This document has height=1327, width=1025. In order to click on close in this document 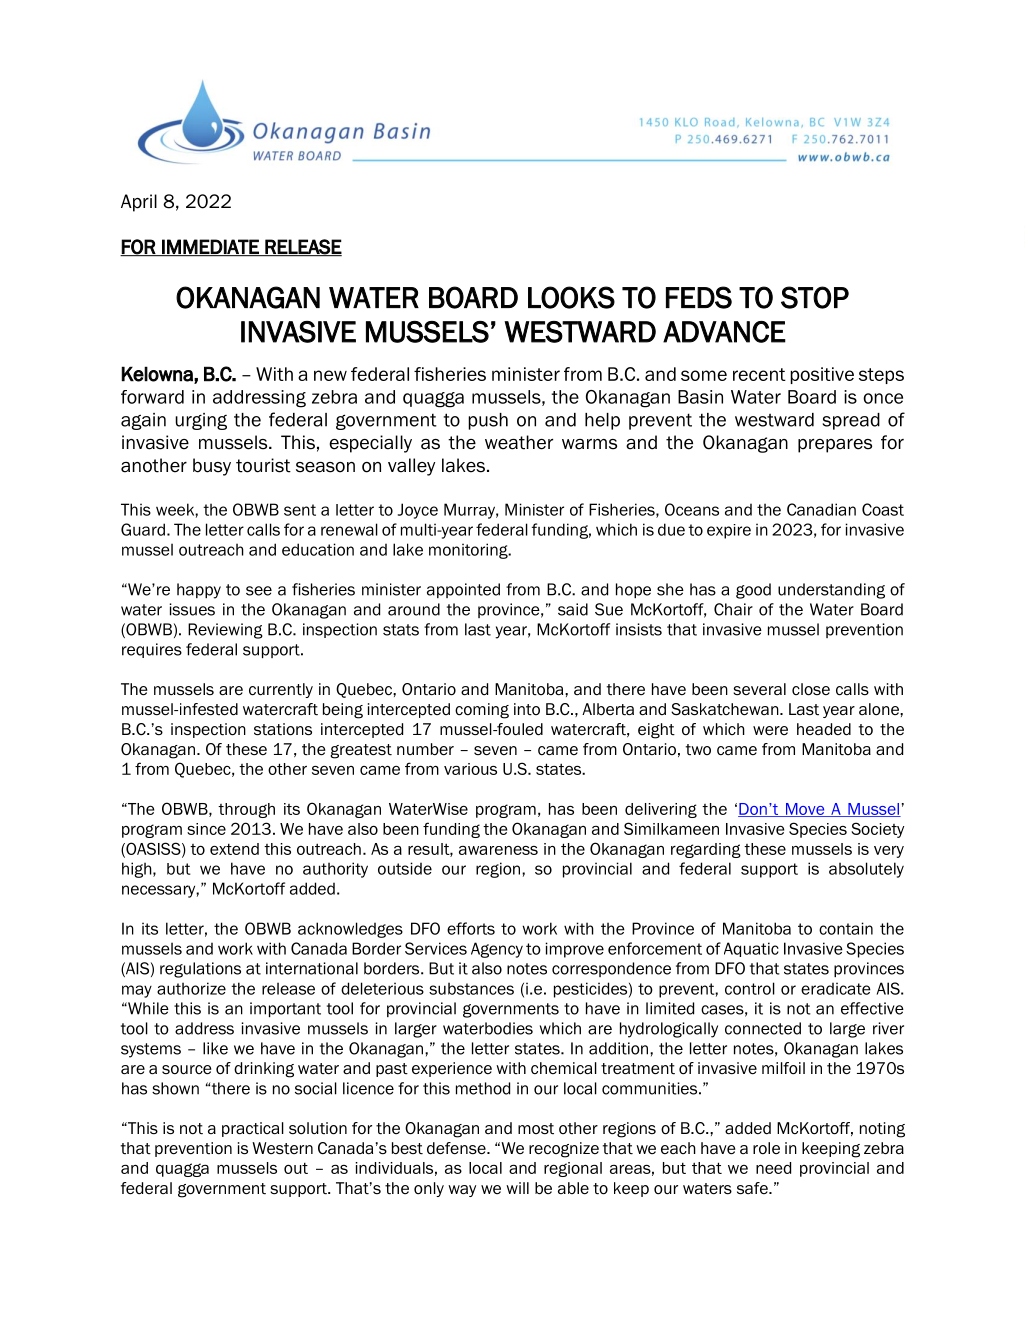, I will do `click(811, 689)`.
